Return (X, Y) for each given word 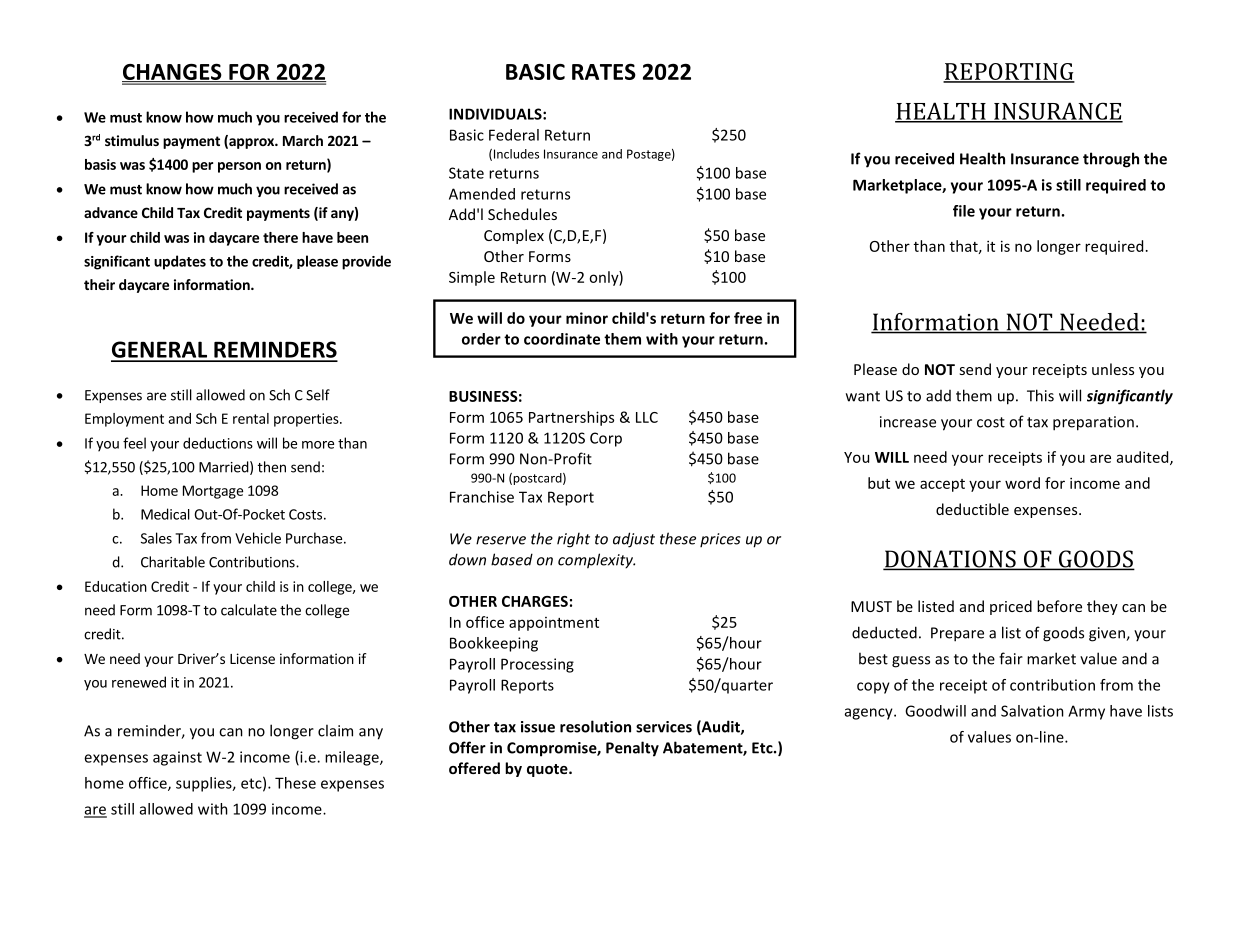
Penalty (632, 749)
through (1111, 160)
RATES (604, 71)
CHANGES (173, 72)
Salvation (1032, 711)
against (177, 758)
